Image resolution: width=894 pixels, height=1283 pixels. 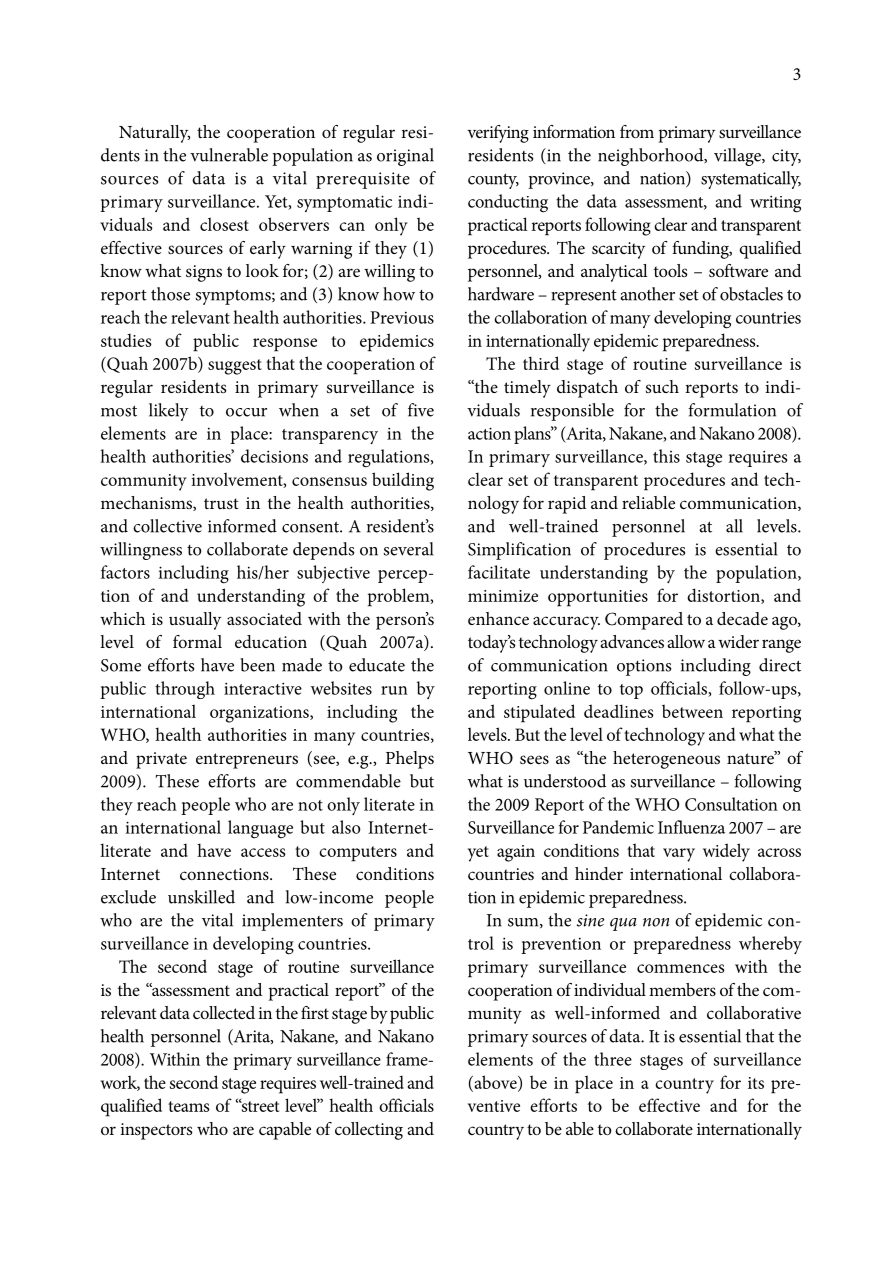 I want to click on again, so click(x=516, y=853).
